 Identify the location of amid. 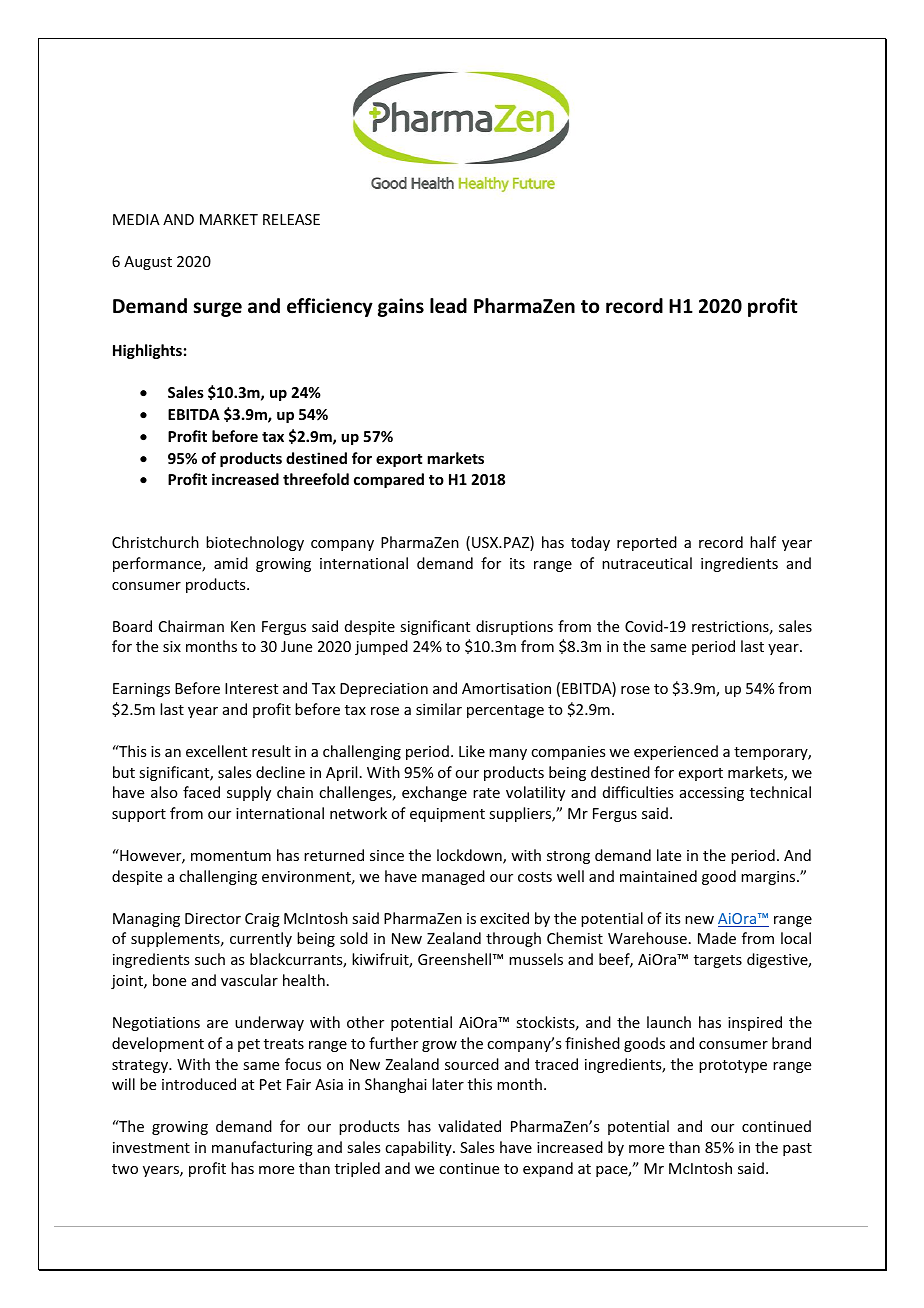
(231, 563).
